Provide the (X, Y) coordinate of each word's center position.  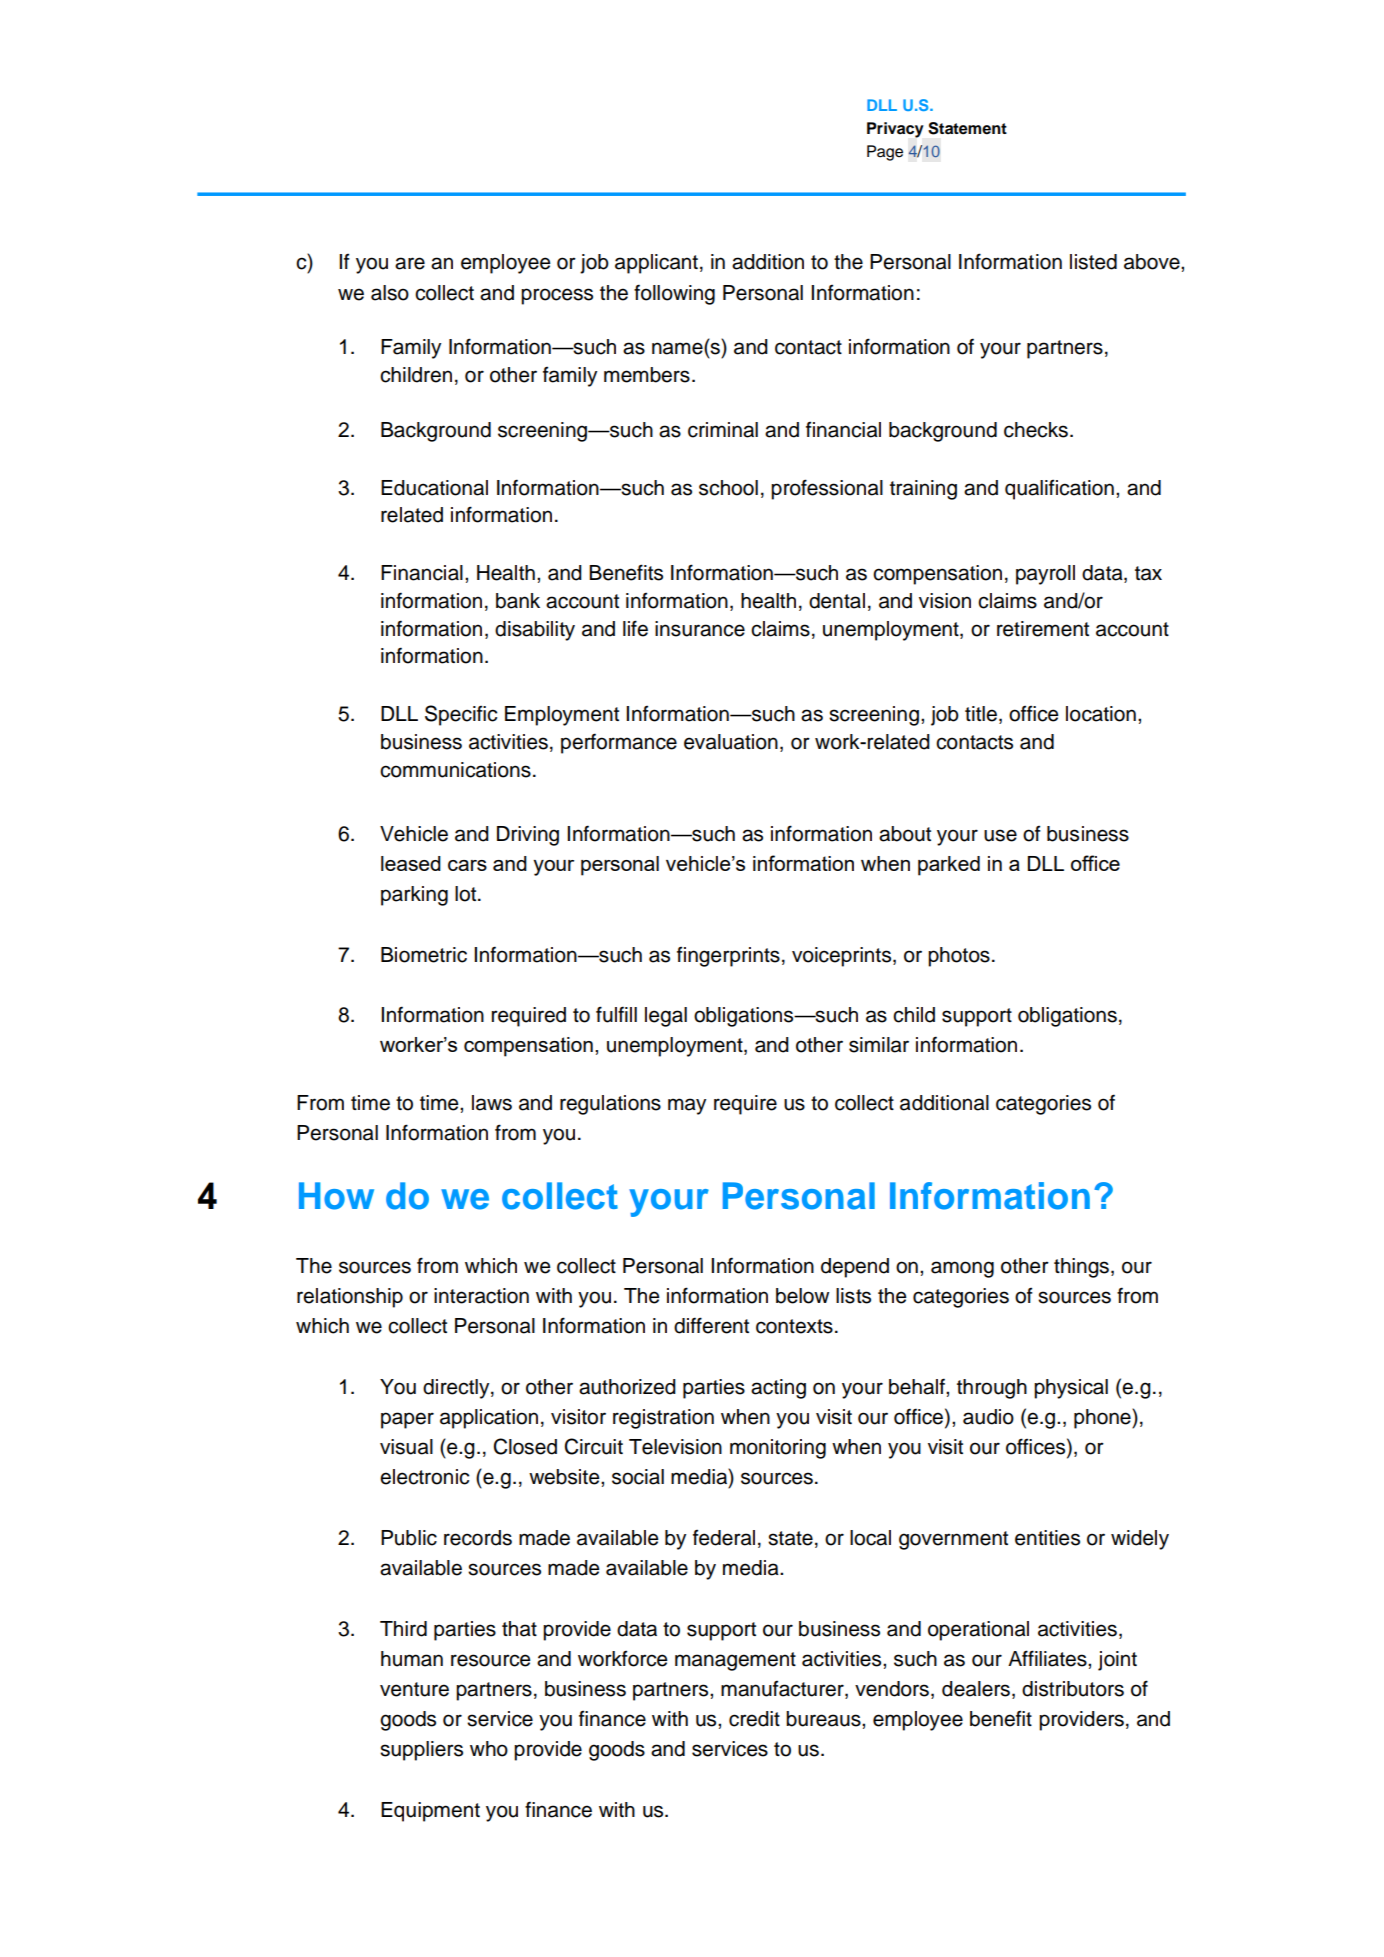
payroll (1045, 575)
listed (1093, 262)
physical (1071, 1389)
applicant (656, 264)
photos (959, 957)
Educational (434, 488)
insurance (700, 629)
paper (407, 1420)
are (410, 263)
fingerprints (728, 957)
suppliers (421, 1751)
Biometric (424, 955)
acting (778, 1389)
